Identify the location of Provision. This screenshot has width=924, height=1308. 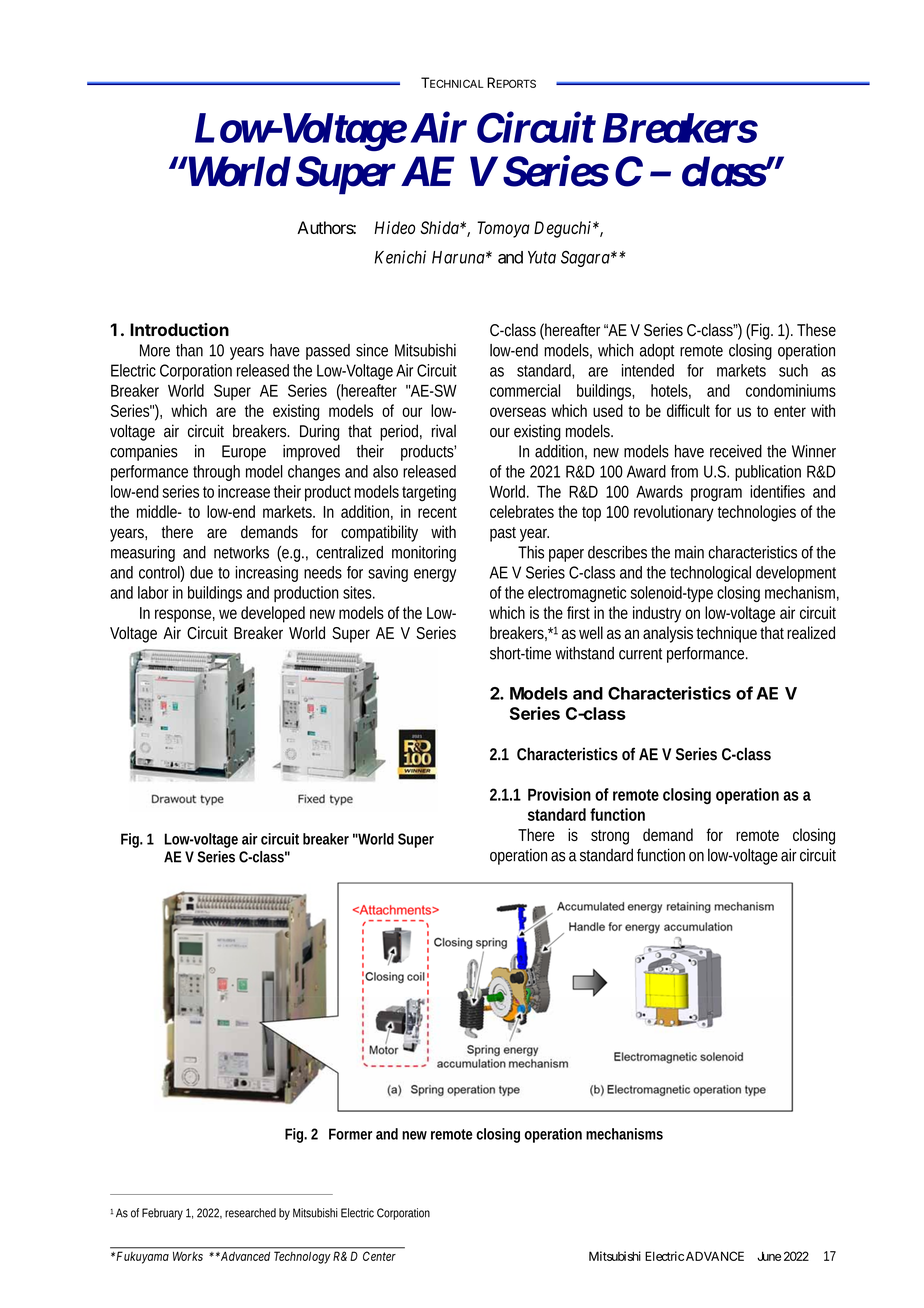
(559, 794).
